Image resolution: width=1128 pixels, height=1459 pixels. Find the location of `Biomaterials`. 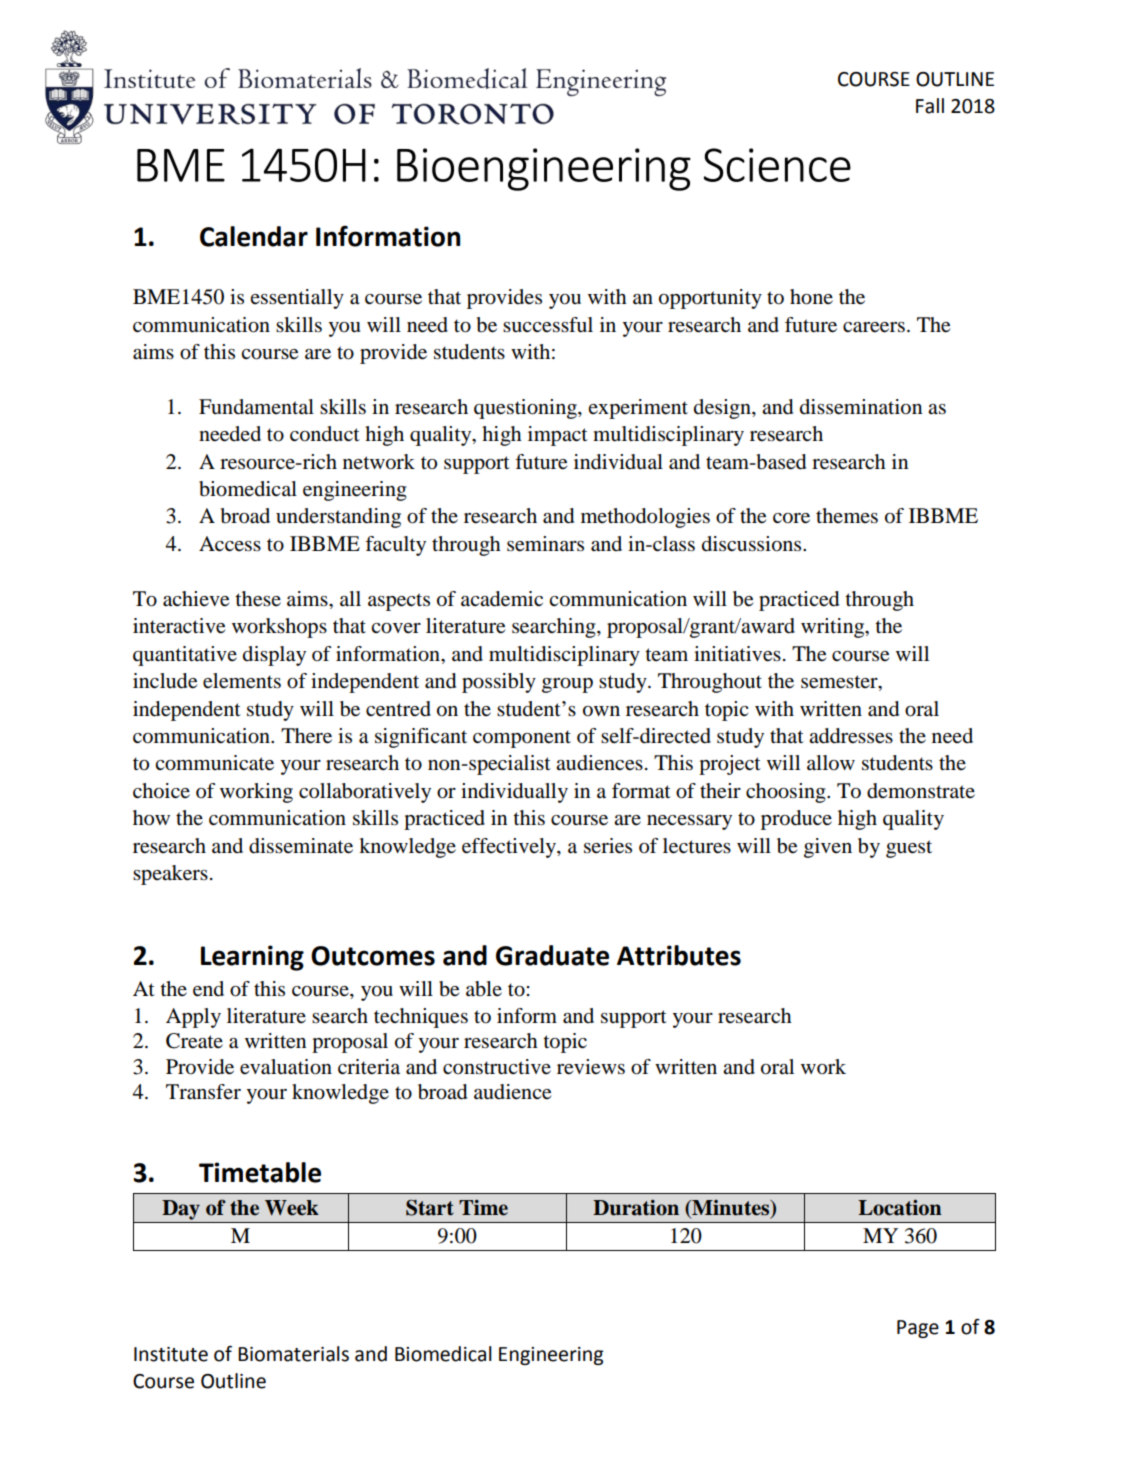

Biomaterials is located at coordinates (293, 1354).
